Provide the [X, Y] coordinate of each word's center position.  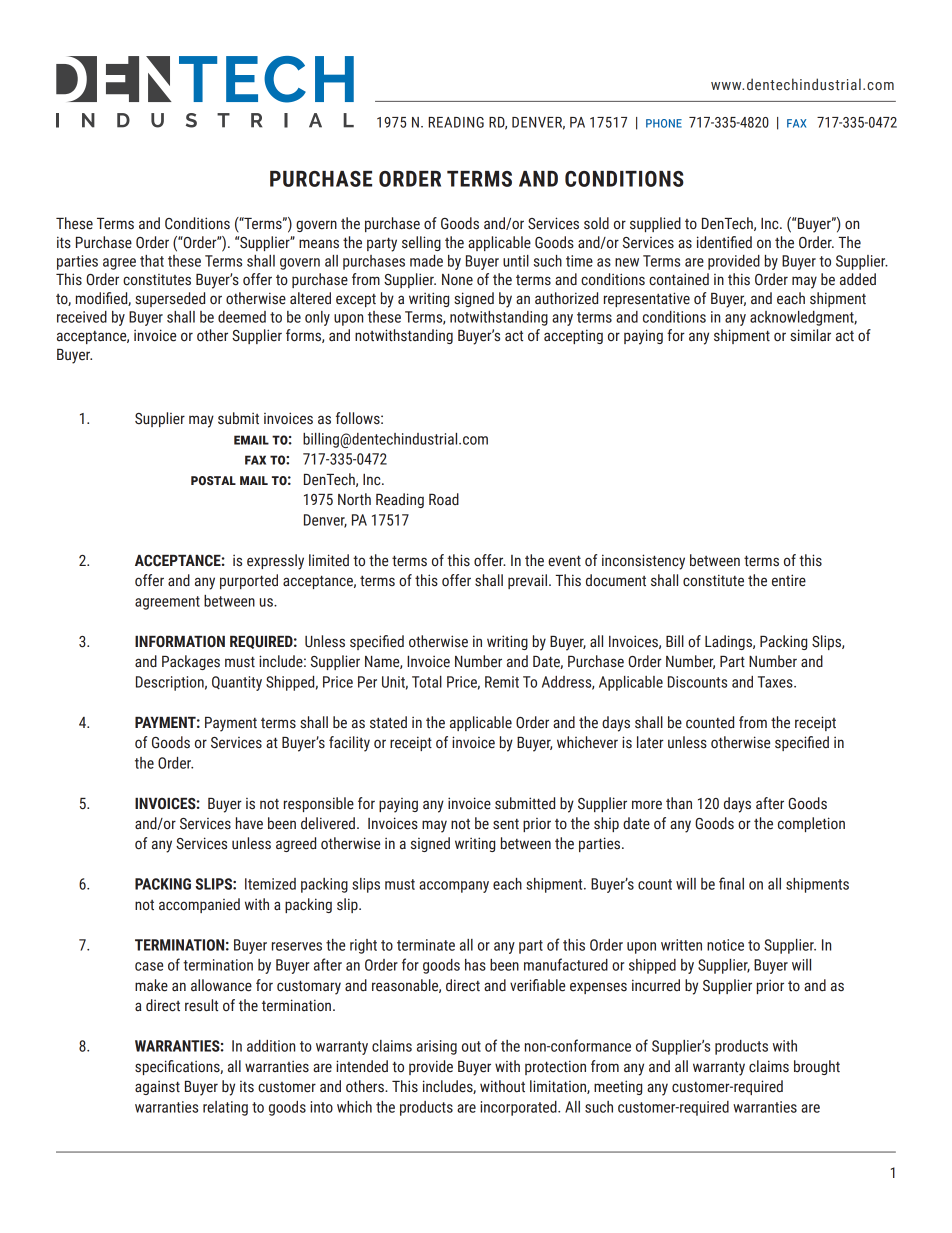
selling [421, 243]
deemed [242, 317]
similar [810, 335]
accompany [454, 887]
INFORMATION [180, 642]
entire [789, 580]
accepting [573, 336]
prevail [527, 581]
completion [811, 824]
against [157, 1088]
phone [664, 123]
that [152, 261]
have [249, 823]
